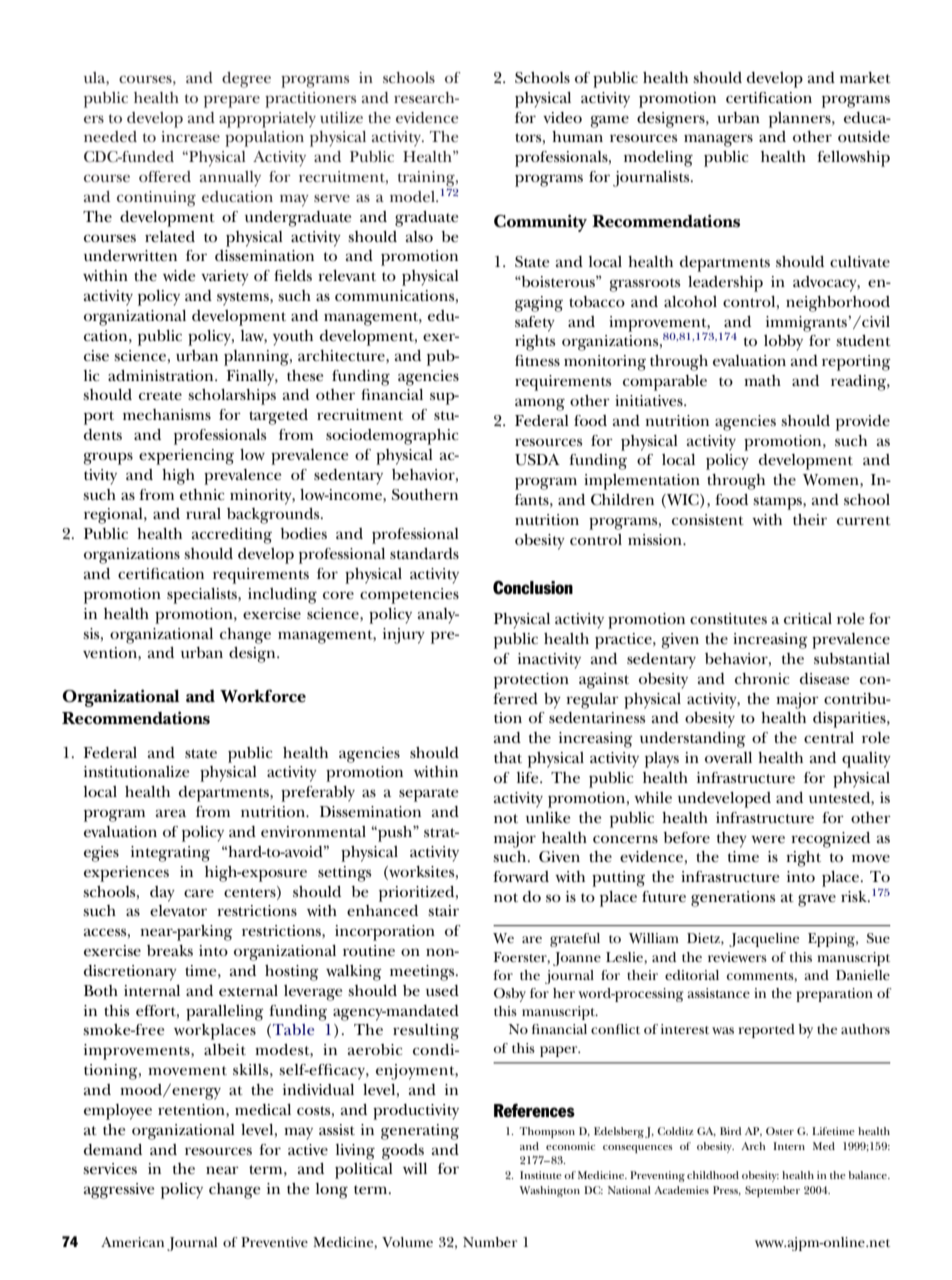  What do you see at coordinates (190, 136) in the document?
I see `increase` at bounding box center [190, 136].
